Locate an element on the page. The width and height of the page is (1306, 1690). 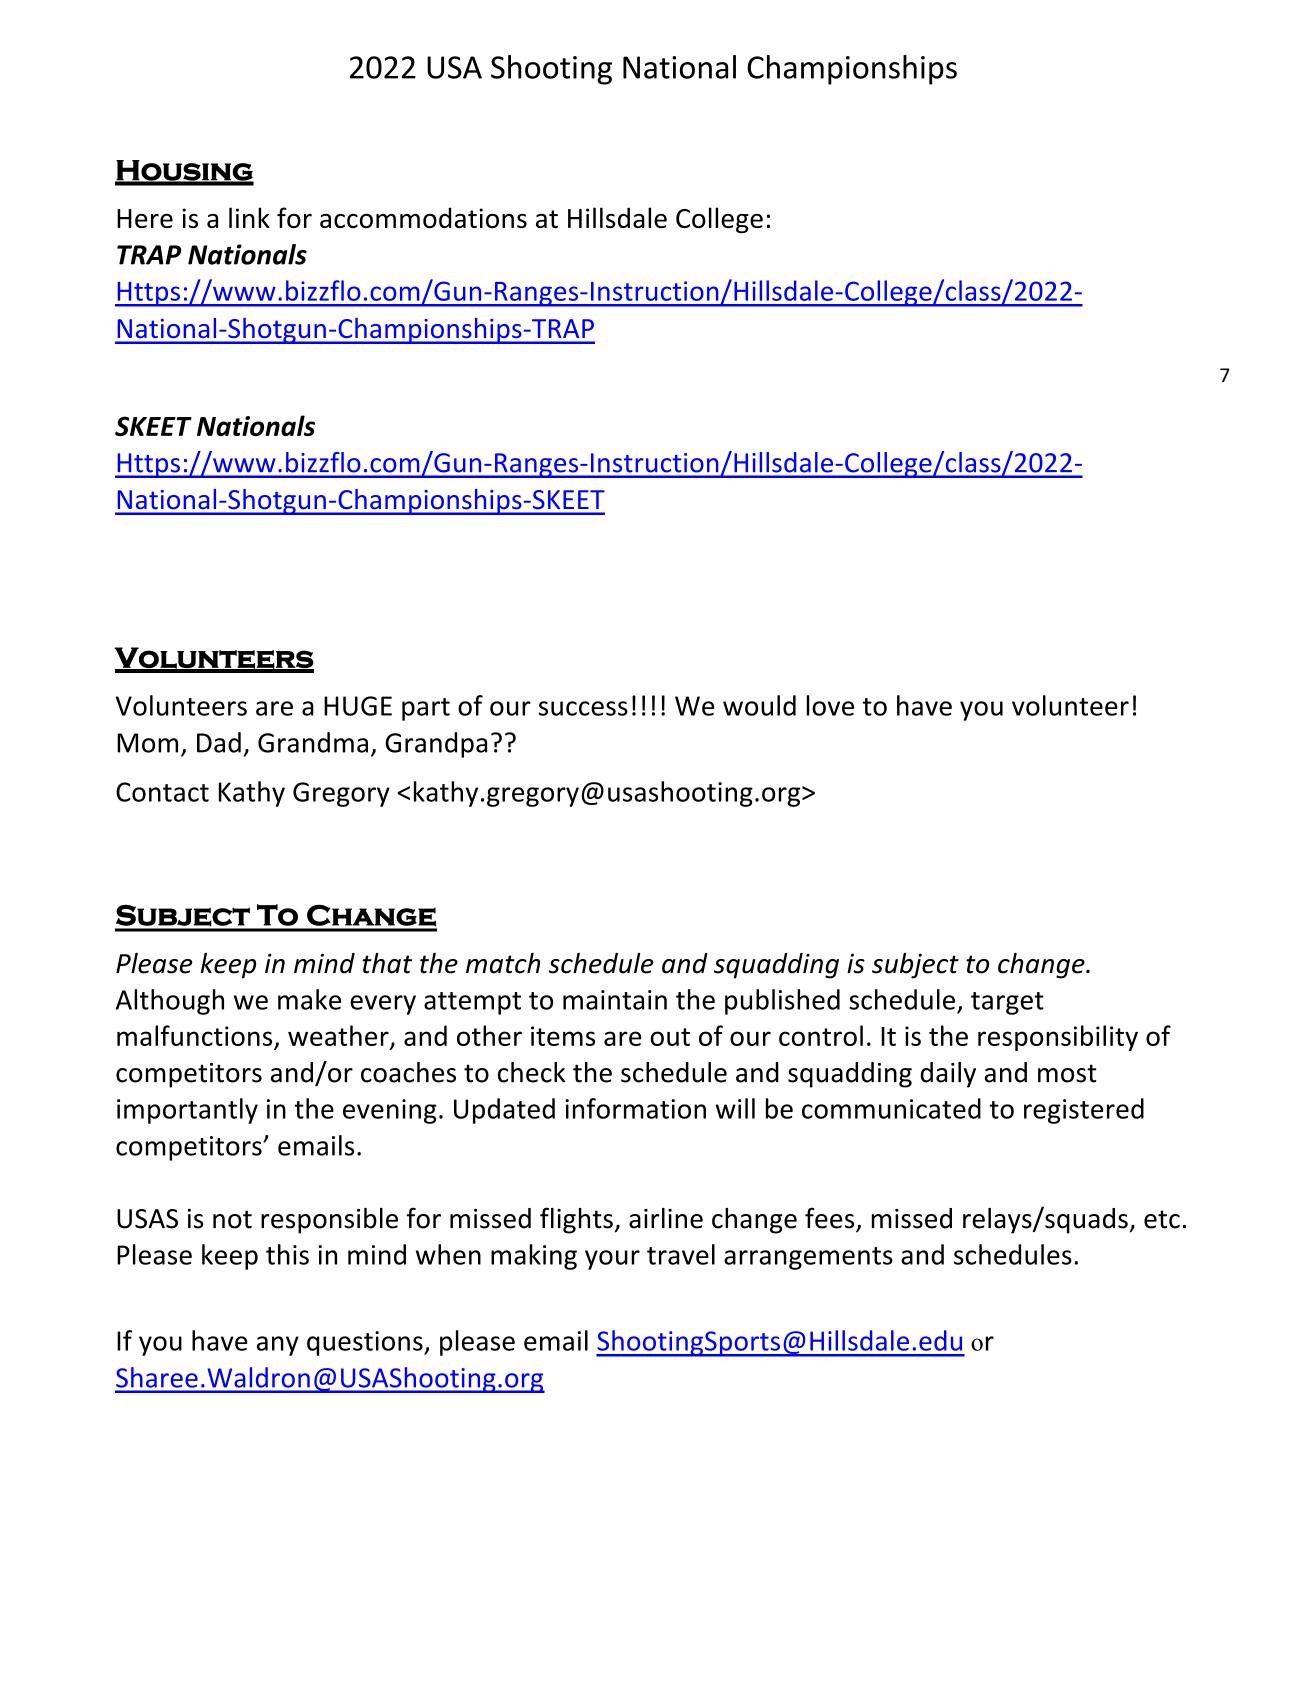
link is located at coordinates (249, 217).
